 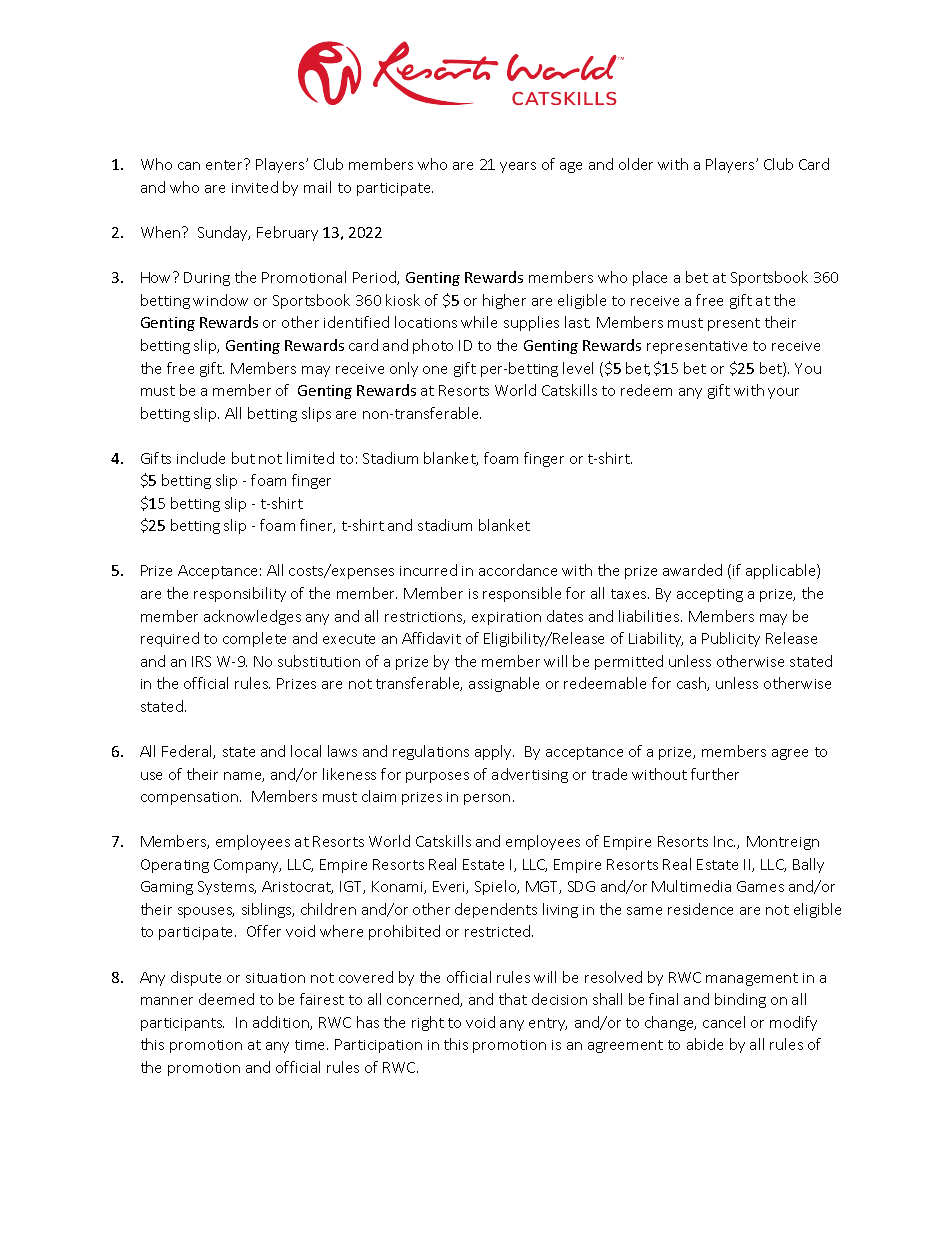 What do you see at coordinates (255, 187) in the document?
I see `invited` at bounding box center [255, 187].
